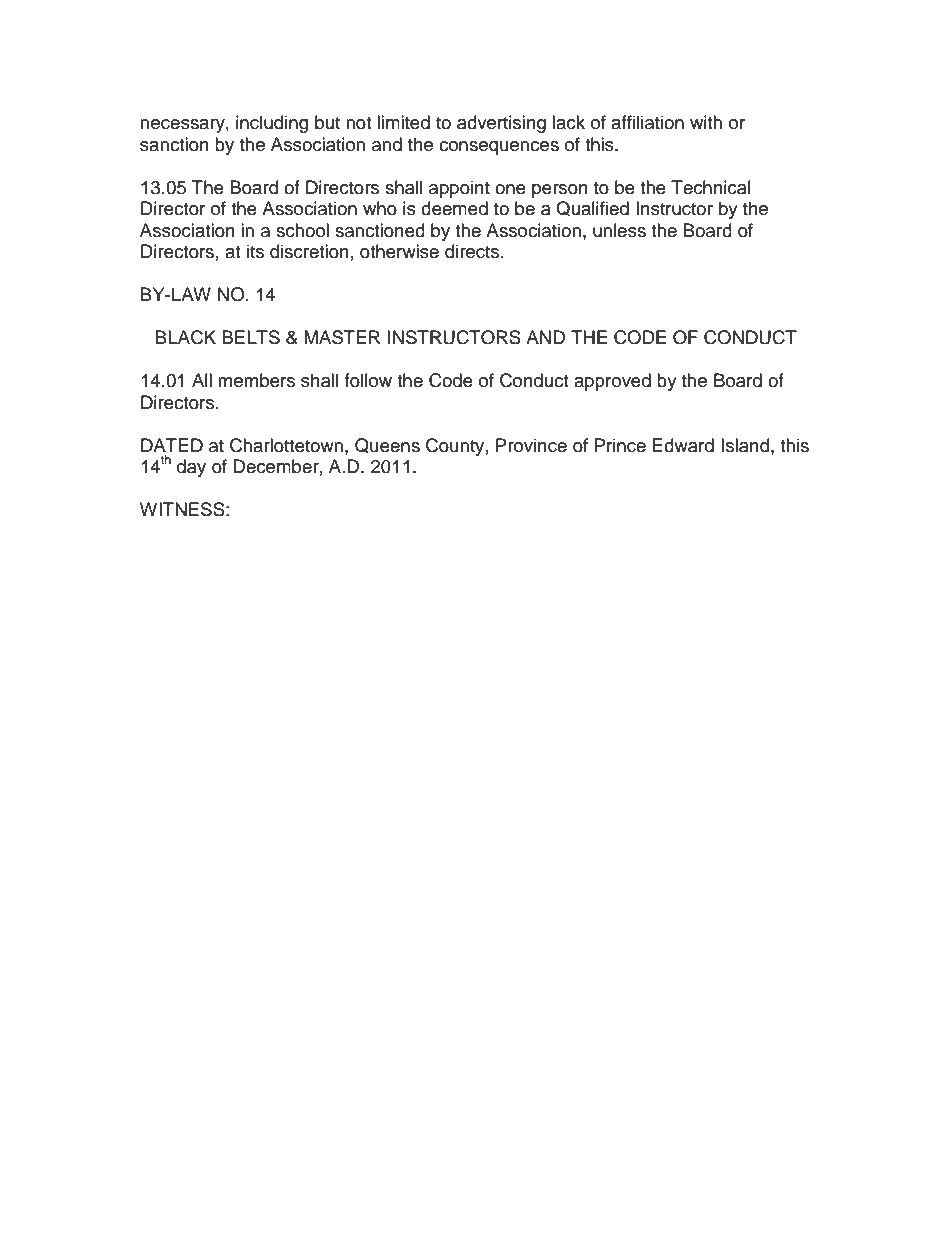  Describe the element at coordinates (612, 382) in the page. I see `approved` at that location.
